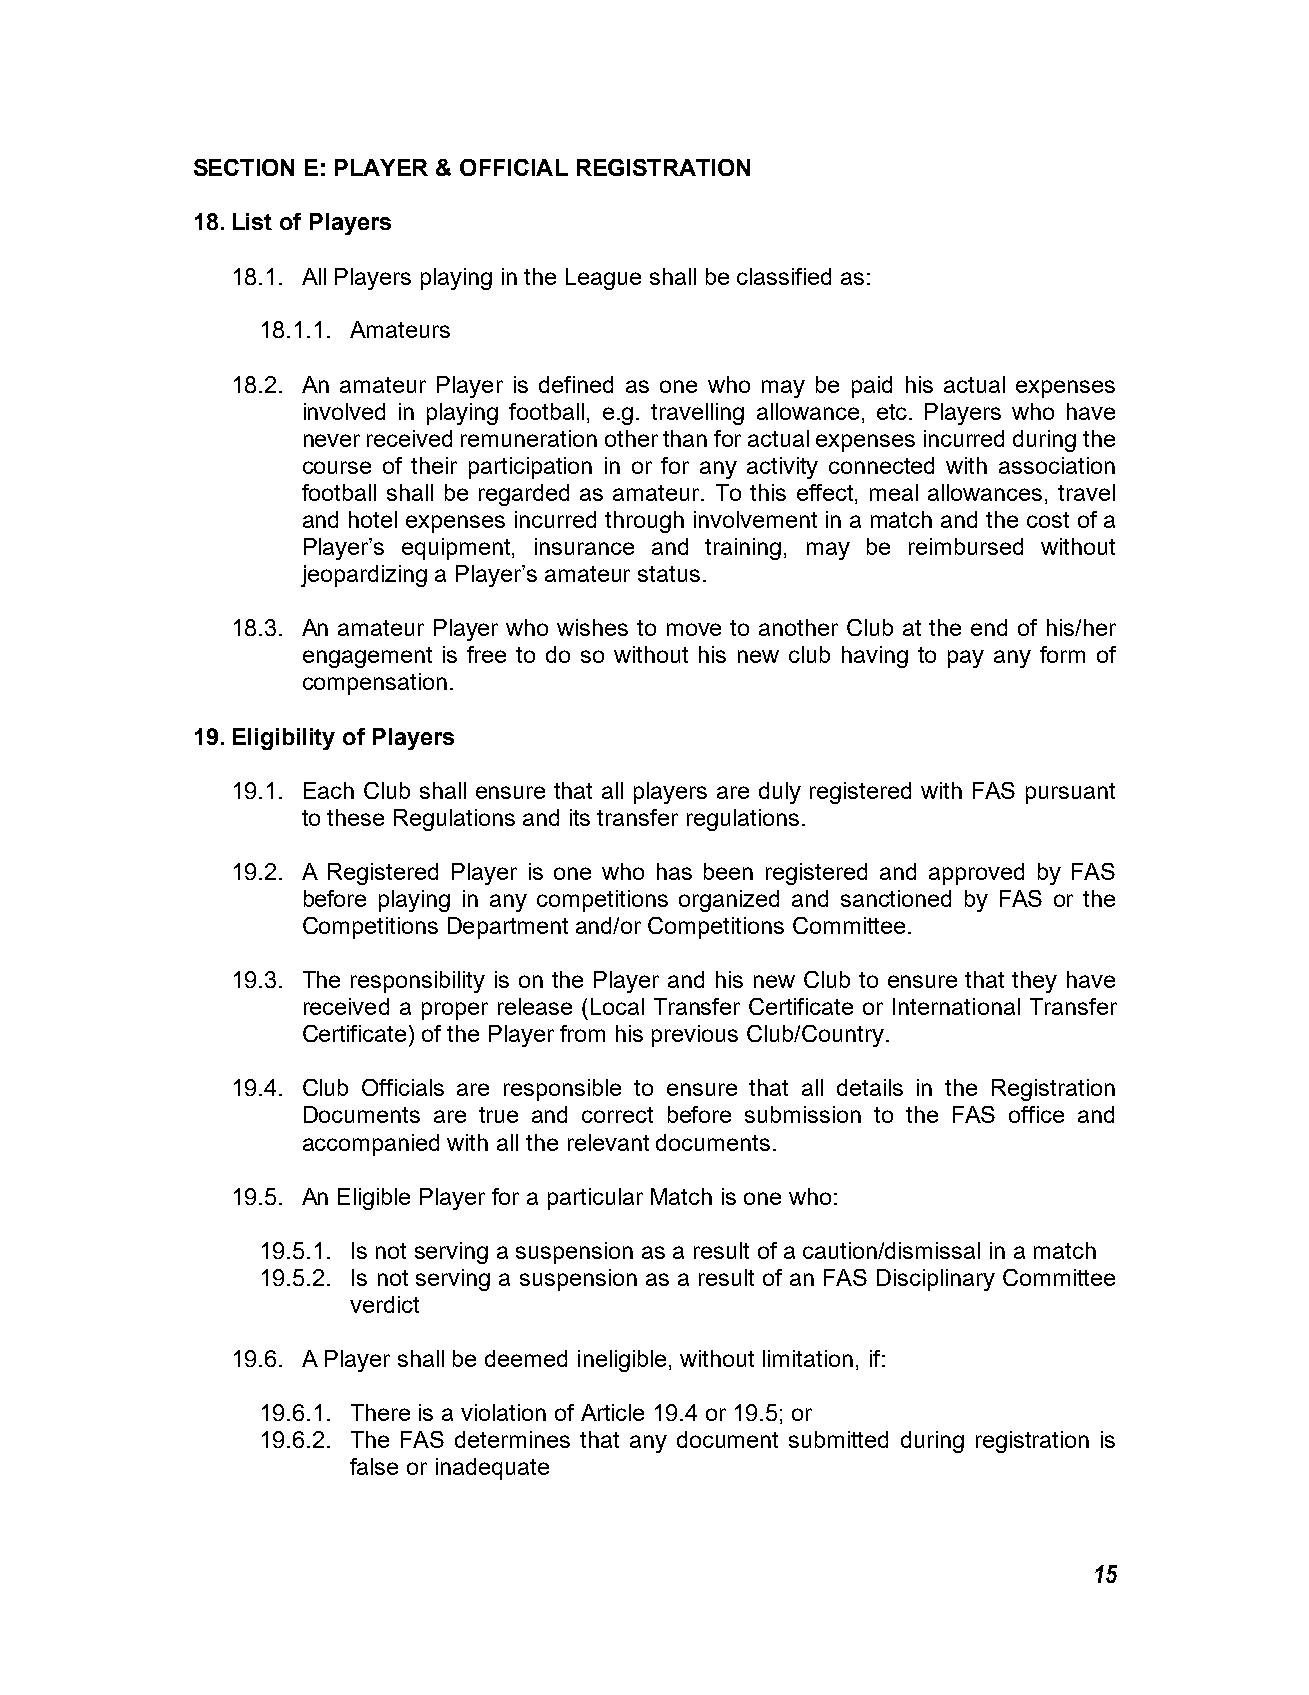 This image has height=1695, width=1309. What do you see at coordinates (784, 276) in the image?
I see `classified` at bounding box center [784, 276].
